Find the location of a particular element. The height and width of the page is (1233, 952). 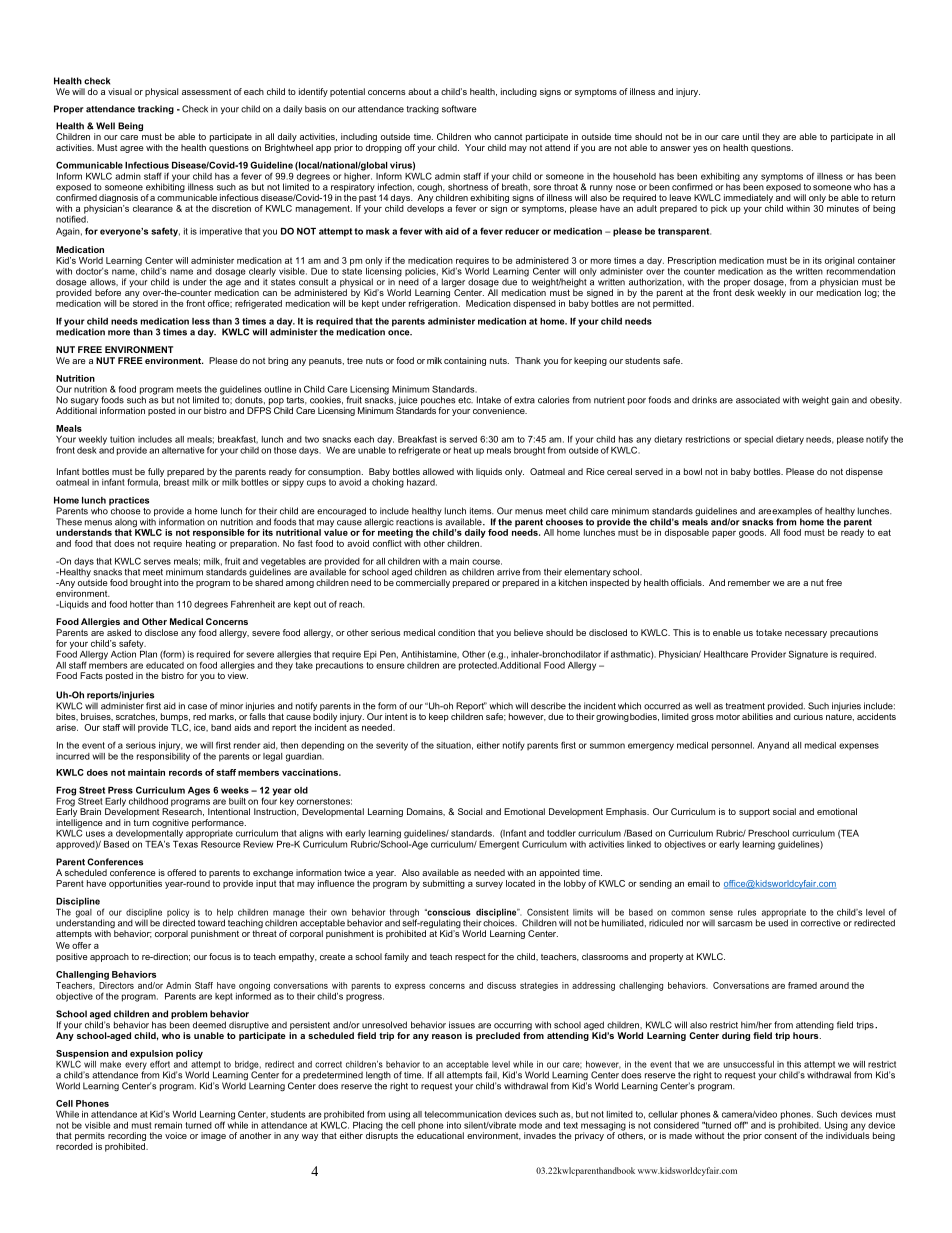

necessary is located at coordinates (806, 634).
